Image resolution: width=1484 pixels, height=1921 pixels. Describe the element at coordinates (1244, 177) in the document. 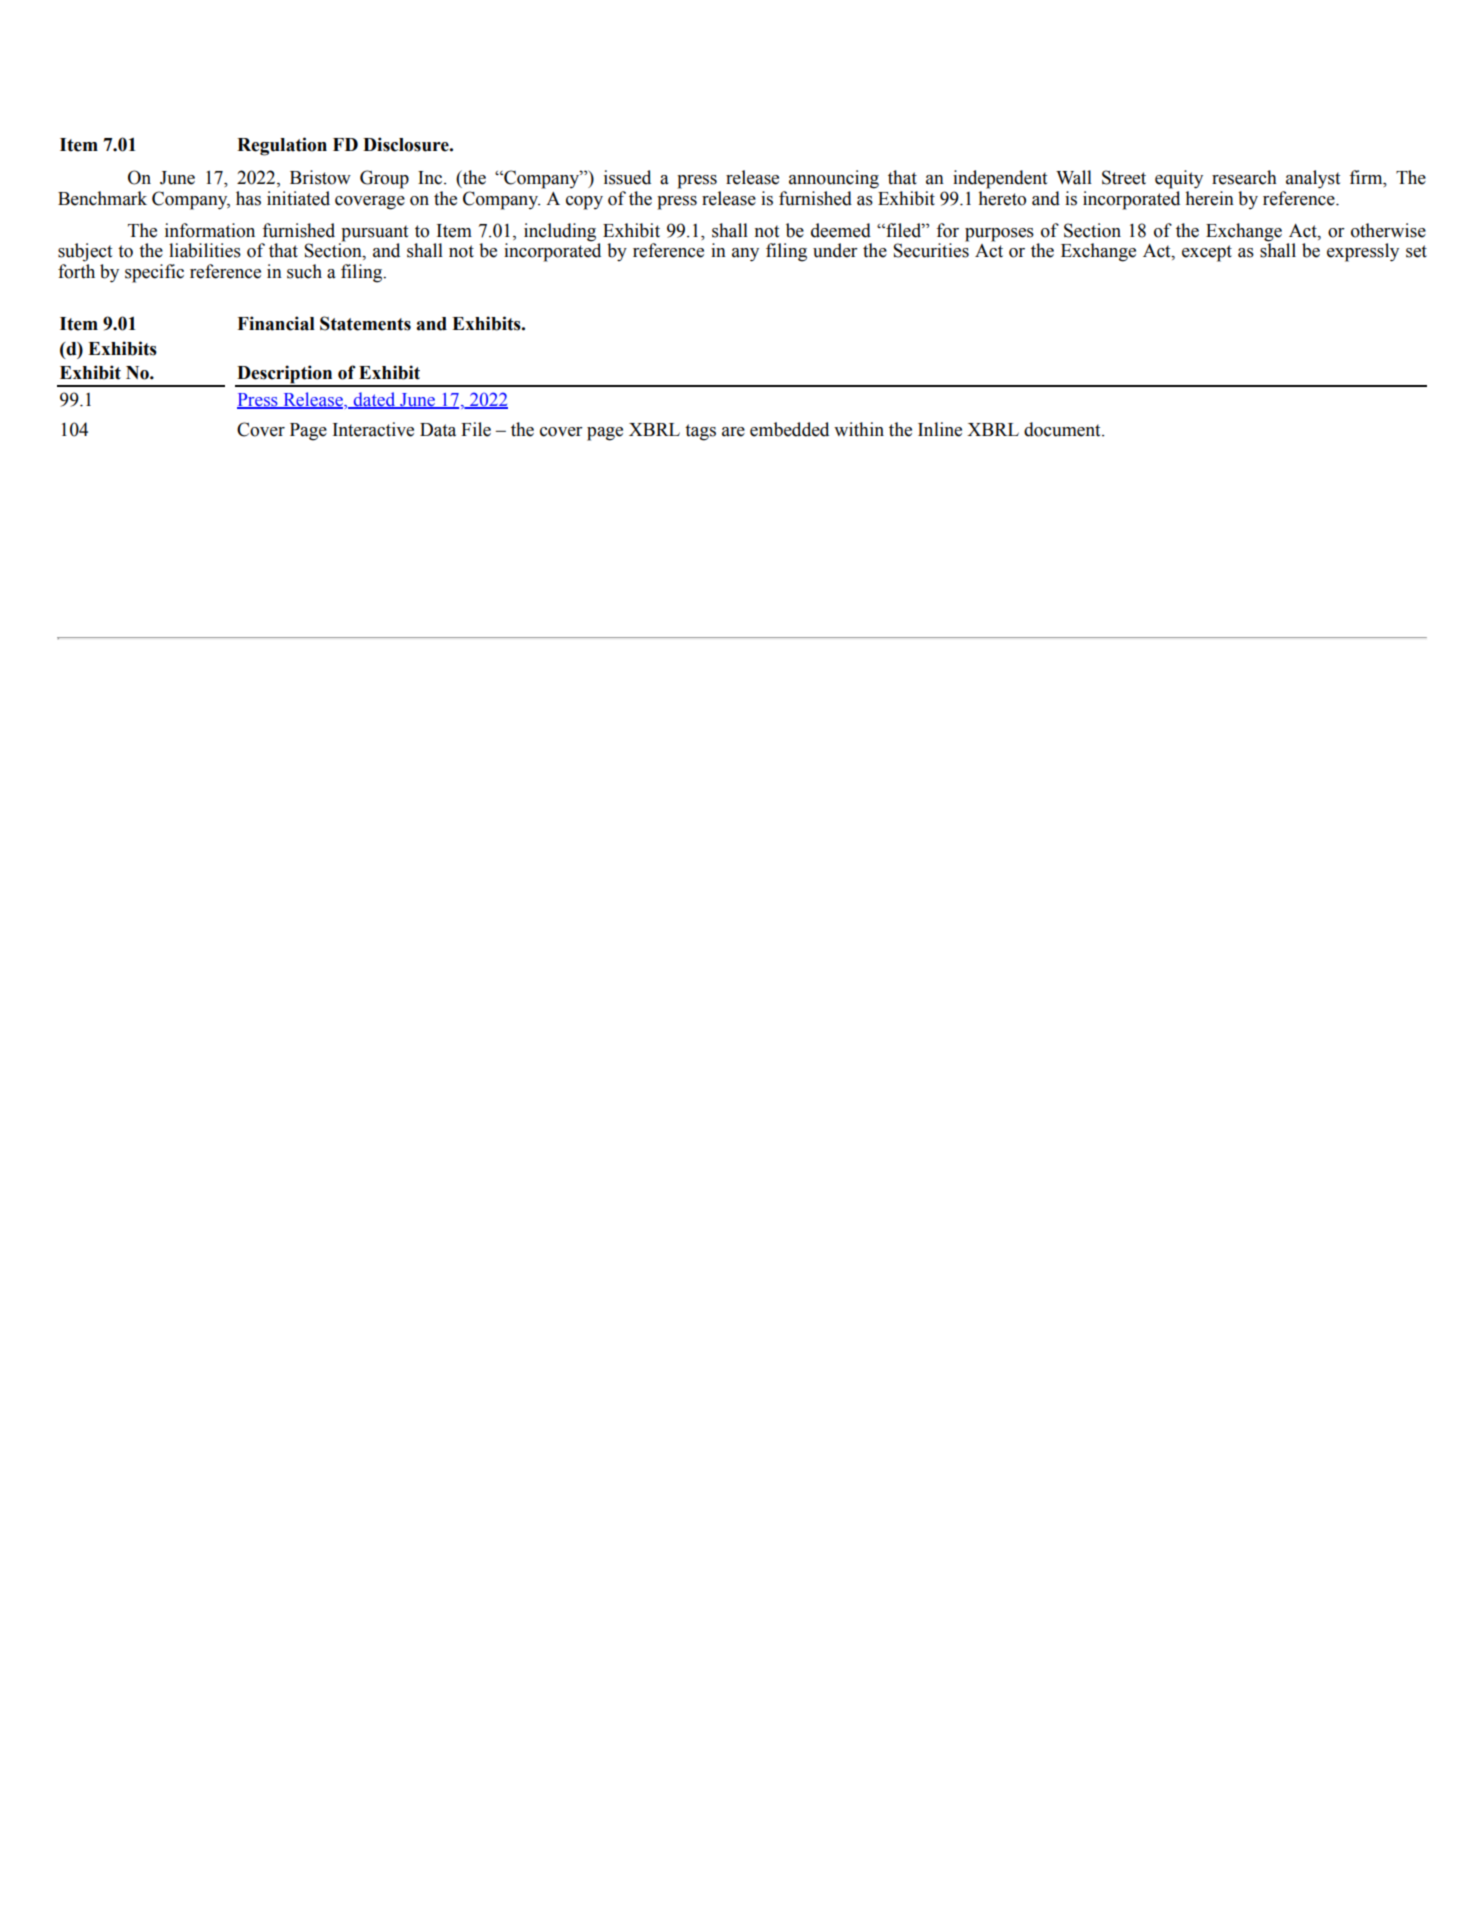

I see `research` at that location.
